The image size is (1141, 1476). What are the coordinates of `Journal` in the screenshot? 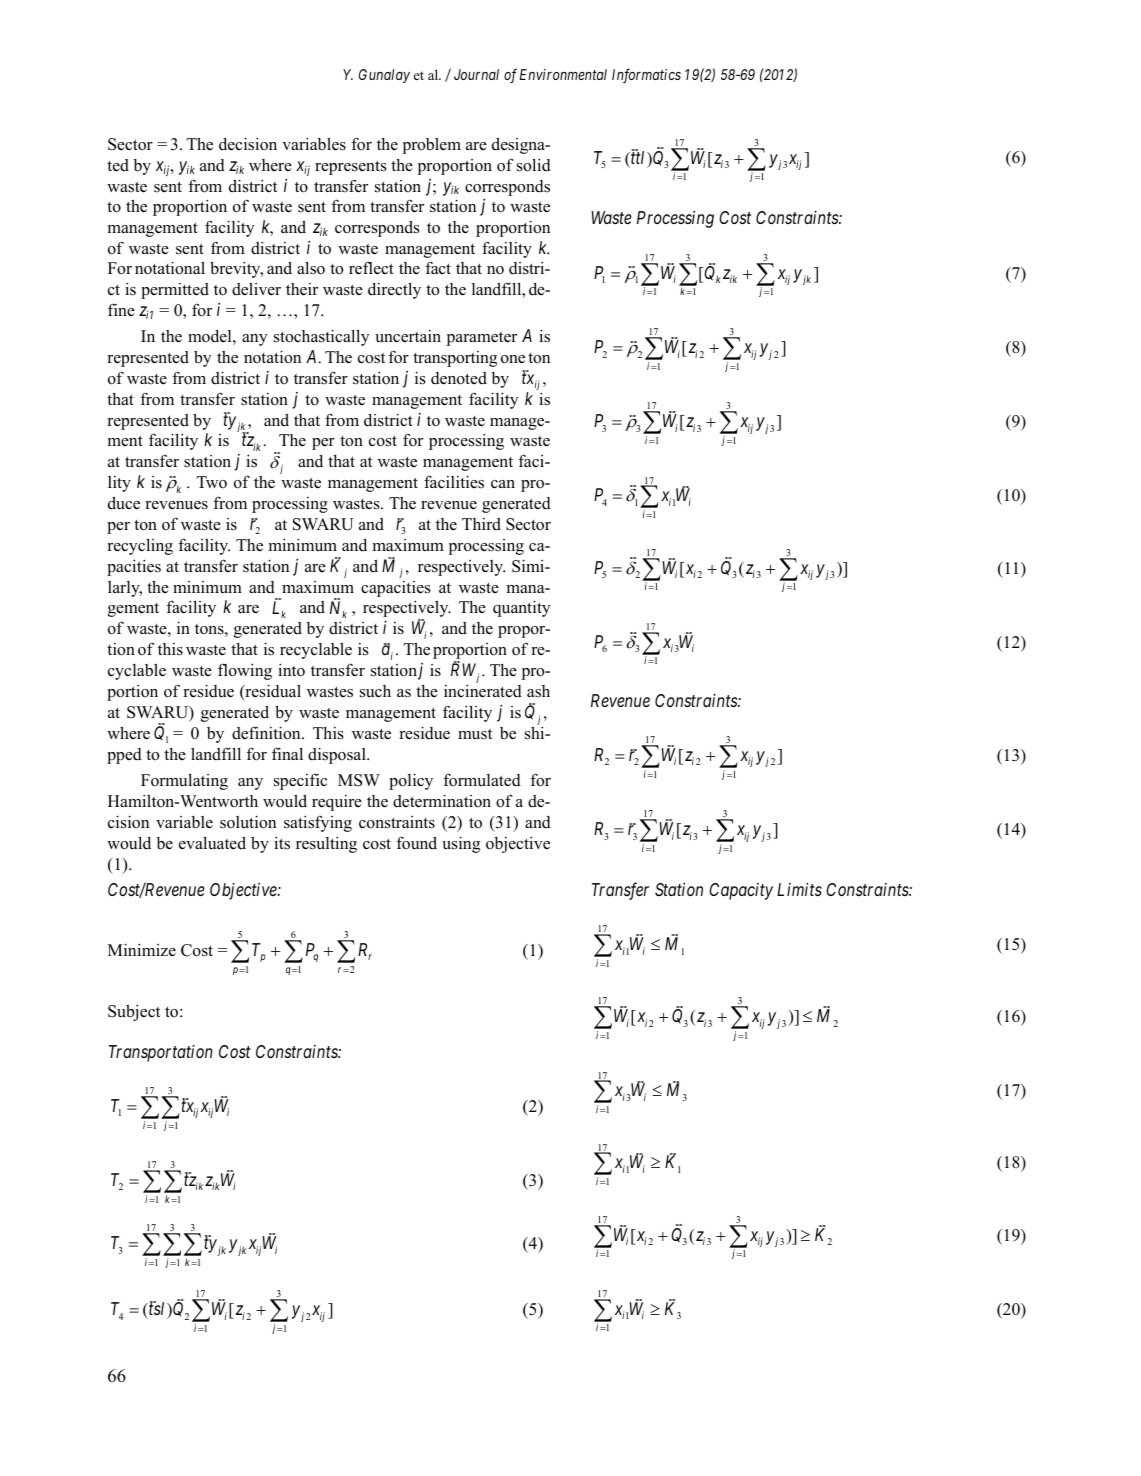 It's located at (476, 74).
